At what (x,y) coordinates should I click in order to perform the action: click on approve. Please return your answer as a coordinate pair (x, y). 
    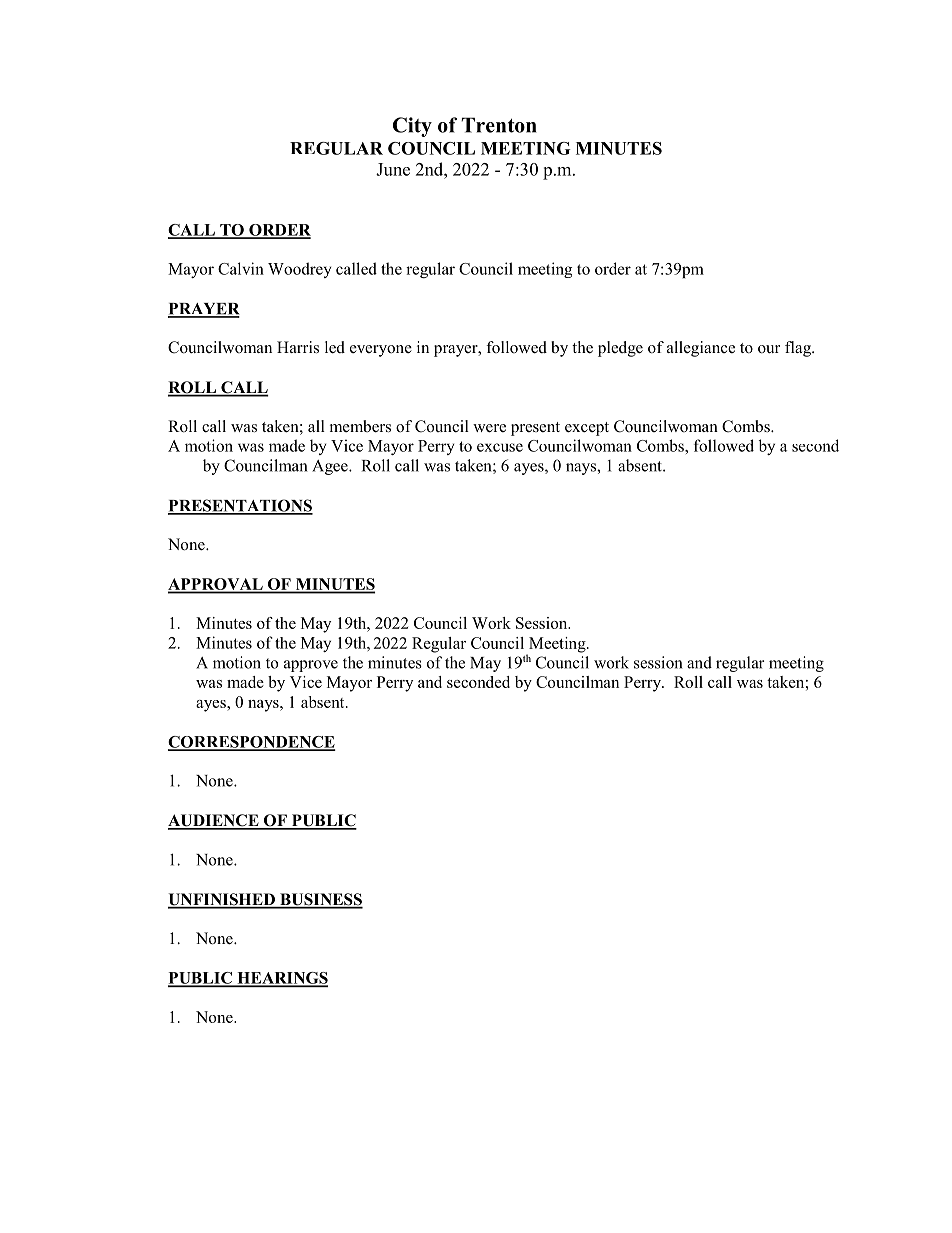
    Looking at the image, I should click on (311, 666).
